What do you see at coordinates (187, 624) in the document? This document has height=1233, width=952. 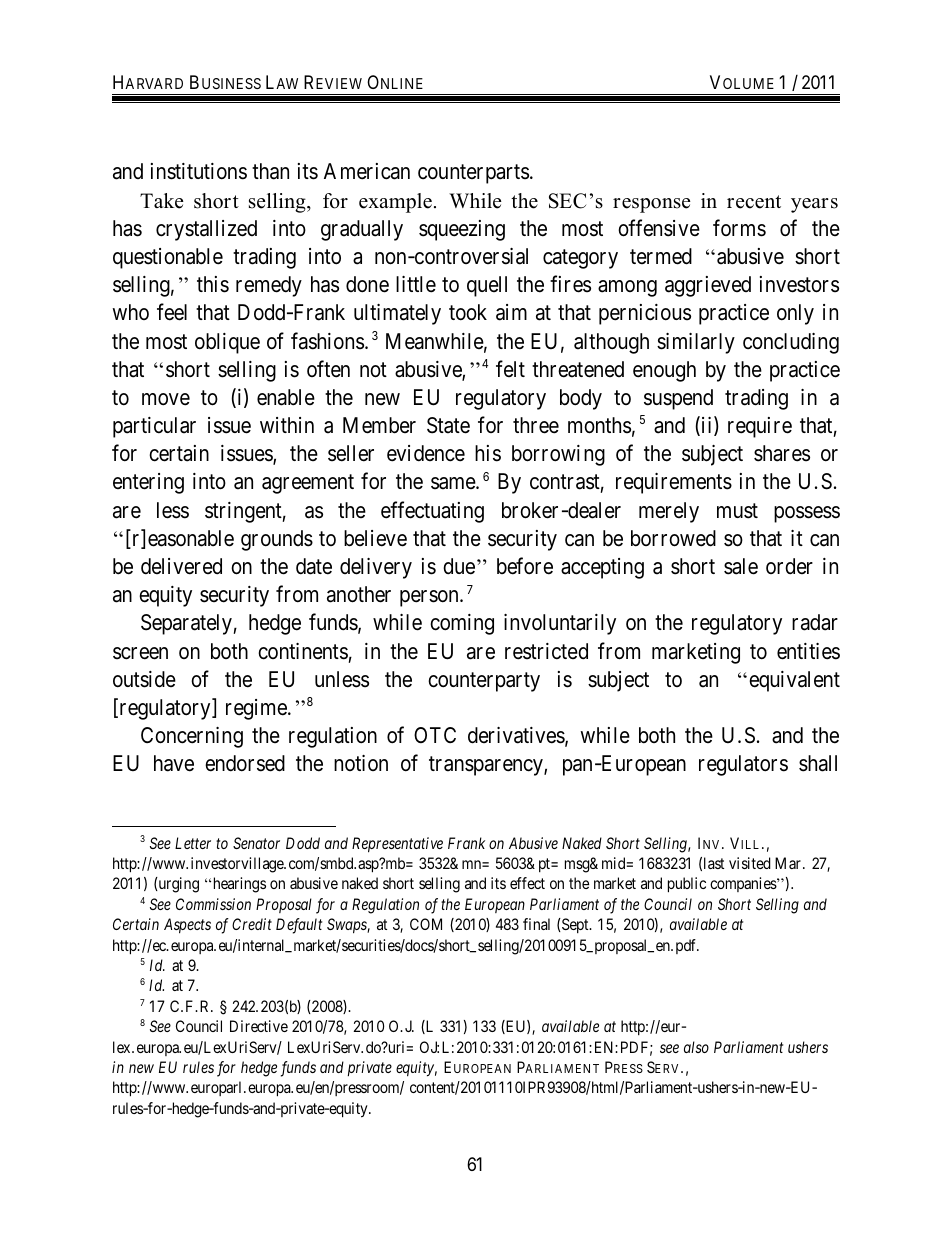 I see `Separately` at bounding box center [187, 624].
